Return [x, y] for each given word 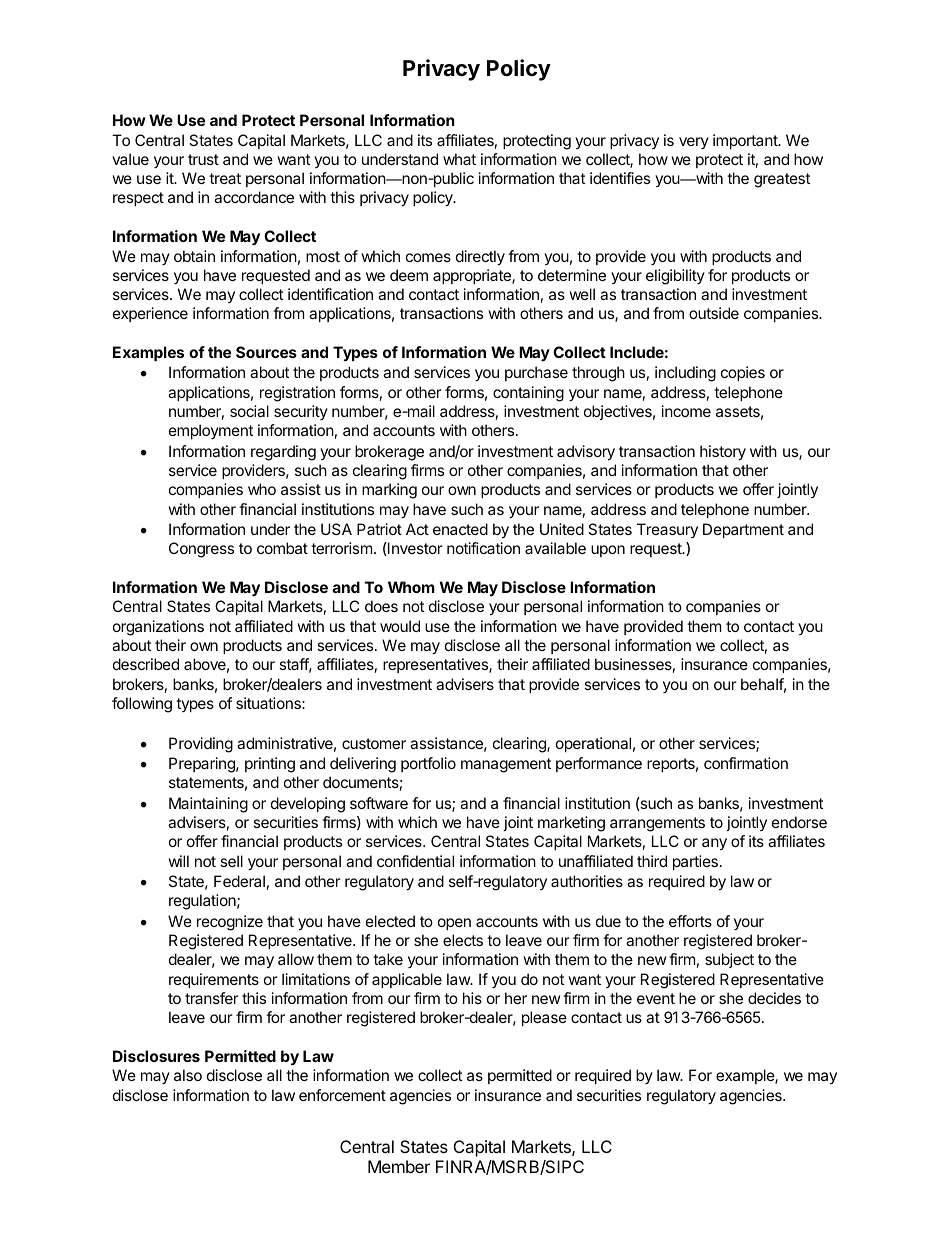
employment [211, 431]
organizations [158, 628]
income [686, 411]
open [454, 924]
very [694, 143]
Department [743, 530]
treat [225, 178]
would [400, 626]
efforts [690, 921]
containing [528, 394]
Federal [239, 881]
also [188, 1075]
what [459, 159]
